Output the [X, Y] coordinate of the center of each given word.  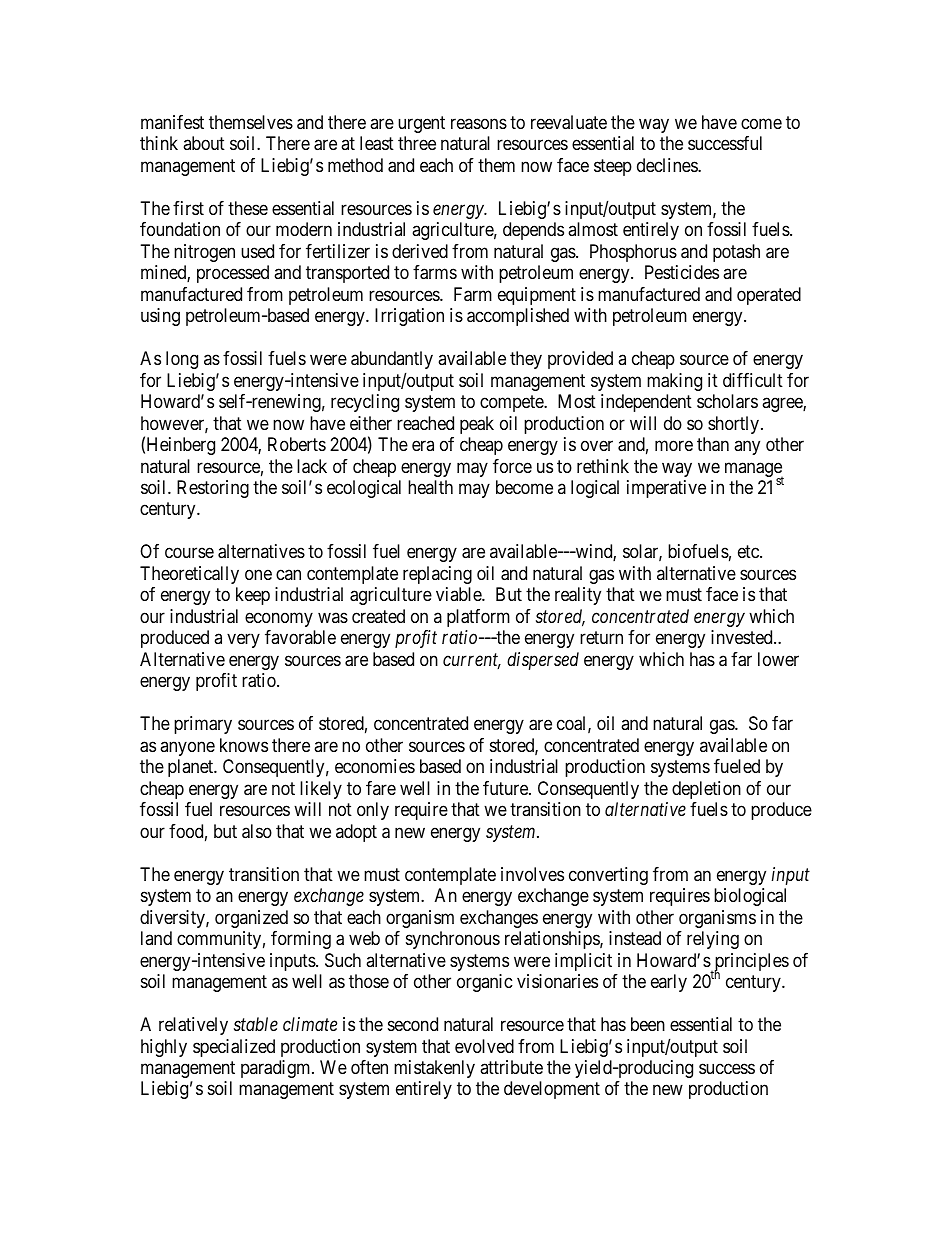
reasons [479, 123]
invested [743, 637]
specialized [234, 1048]
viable [459, 594]
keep [253, 596]
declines [668, 165]
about [204, 143]
